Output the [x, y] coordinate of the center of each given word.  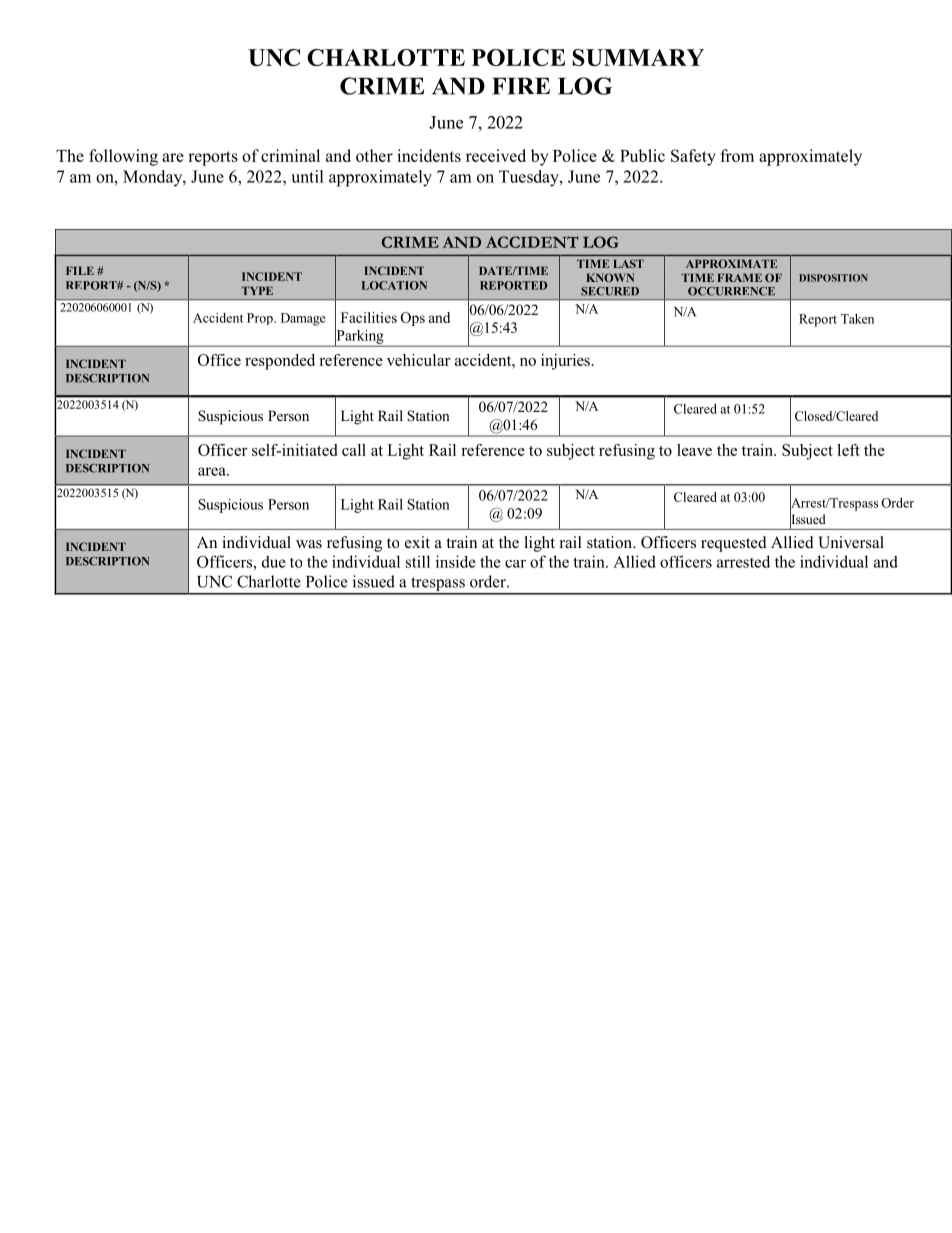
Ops [413, 319]
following [123, 157]
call [354, 450]
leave [694, 450]
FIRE [521, 86]
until [307, 176]
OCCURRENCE [731, 291]
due [274, 562]
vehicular [419, 360]
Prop [261, 319]
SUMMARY [638, 57]
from [737, 155]
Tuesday [530, 178]
